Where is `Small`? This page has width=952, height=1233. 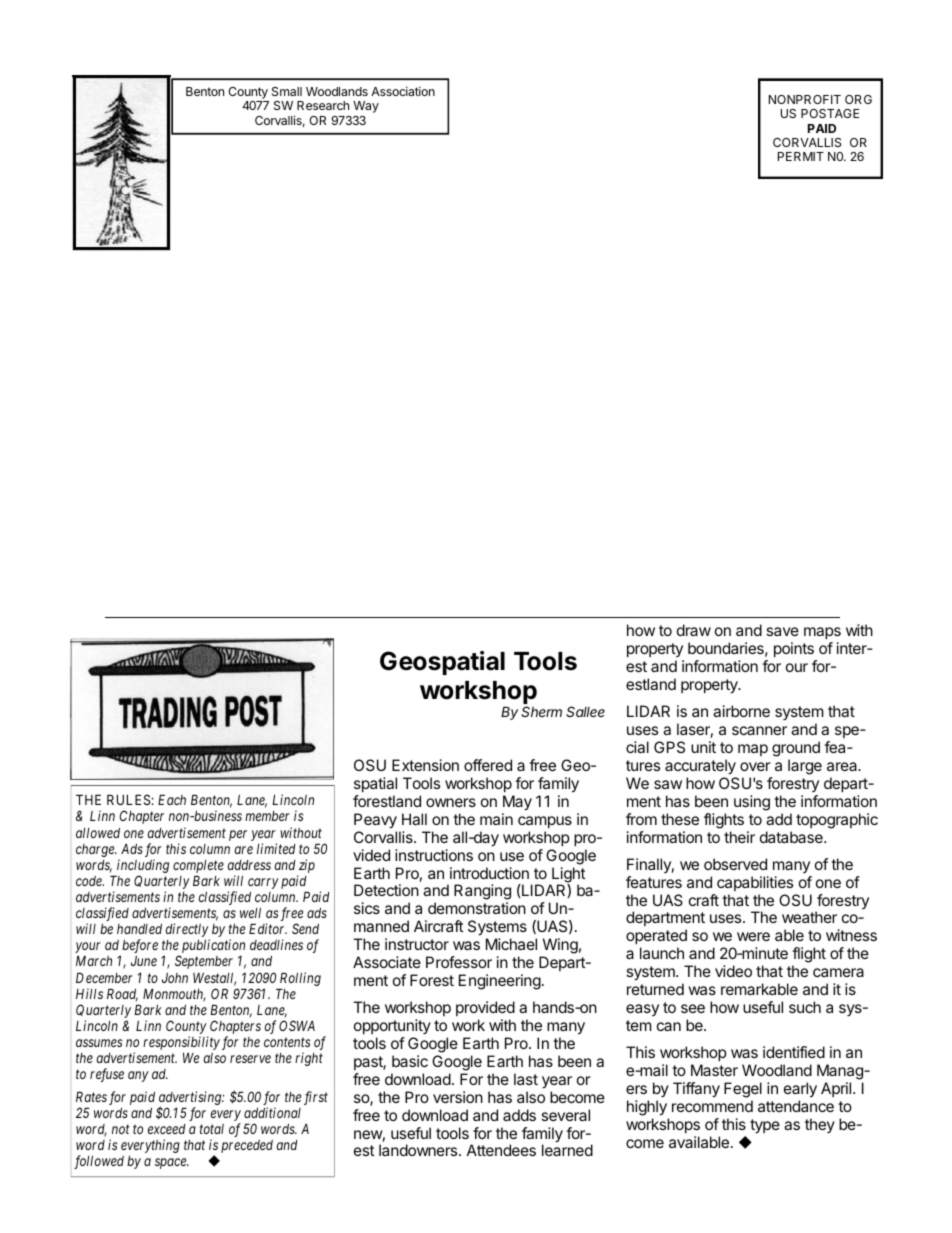 Small is located at coordinates (287, 91).
